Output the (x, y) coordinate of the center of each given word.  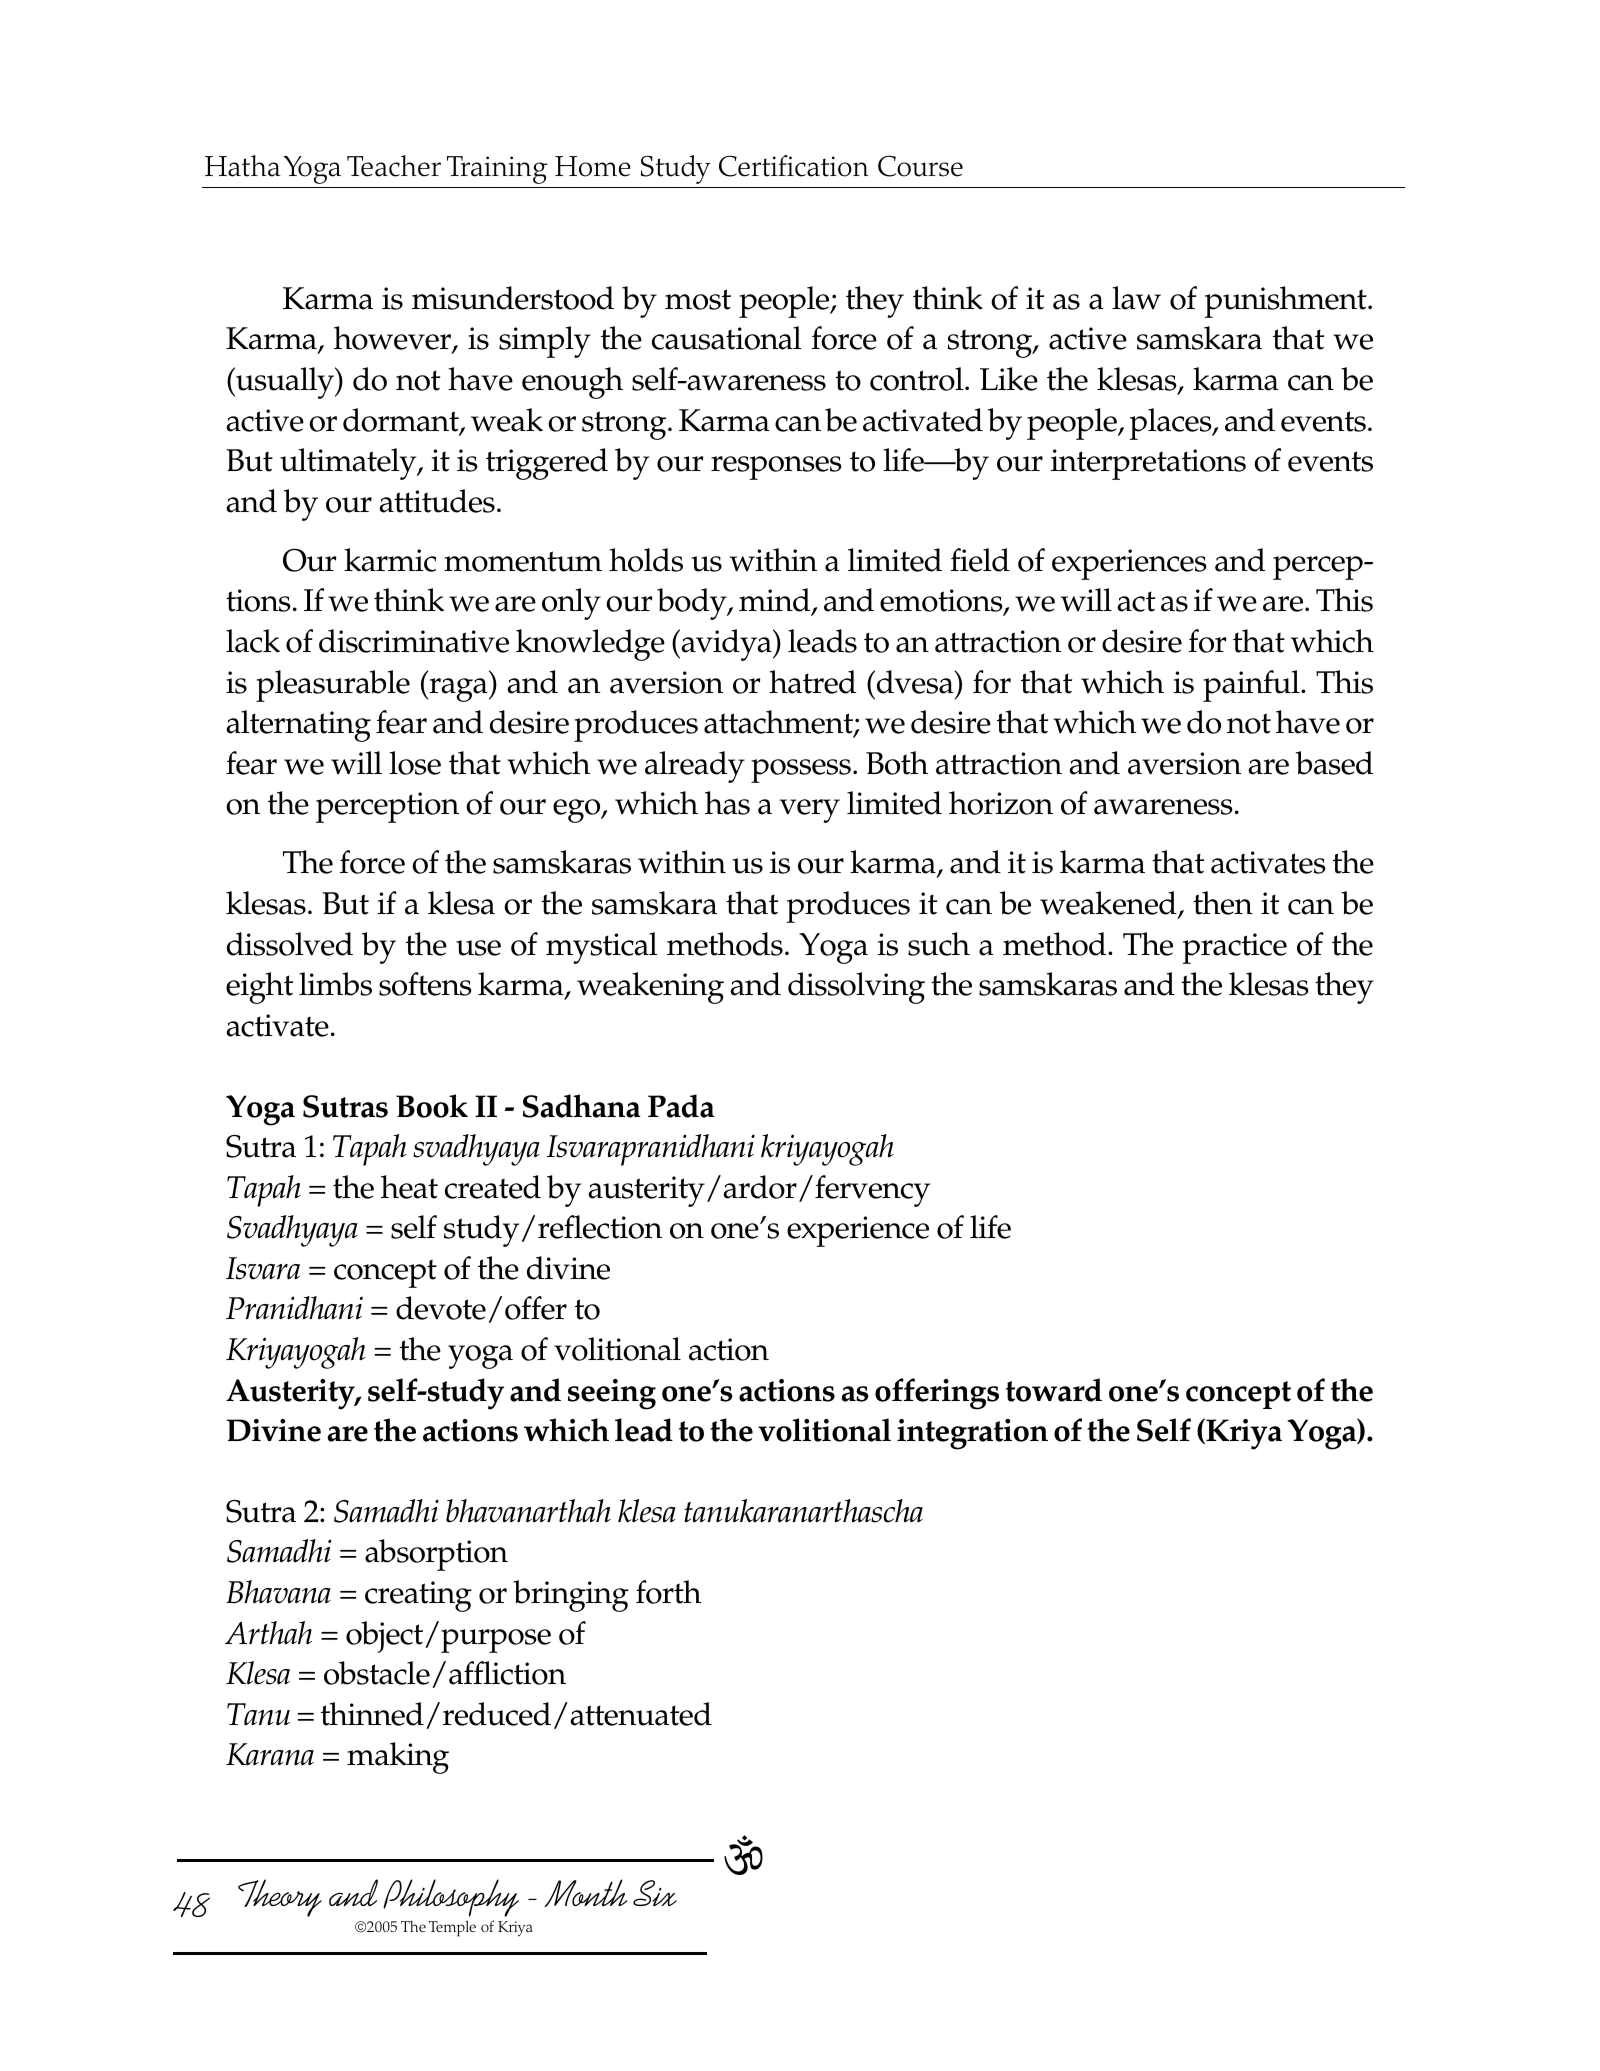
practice (1234, 948)
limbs (335, 984)
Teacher (394, 166)
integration (972, 1434)
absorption (436, 1555)
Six (655, 1893)
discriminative (414, 641)
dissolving (856, 988)
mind (776, 601)
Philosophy (451, 1898)
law (1136, 298)
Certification (794, 166)
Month (585, 1893)
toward (1054, 1390)
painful (1252, 686)
